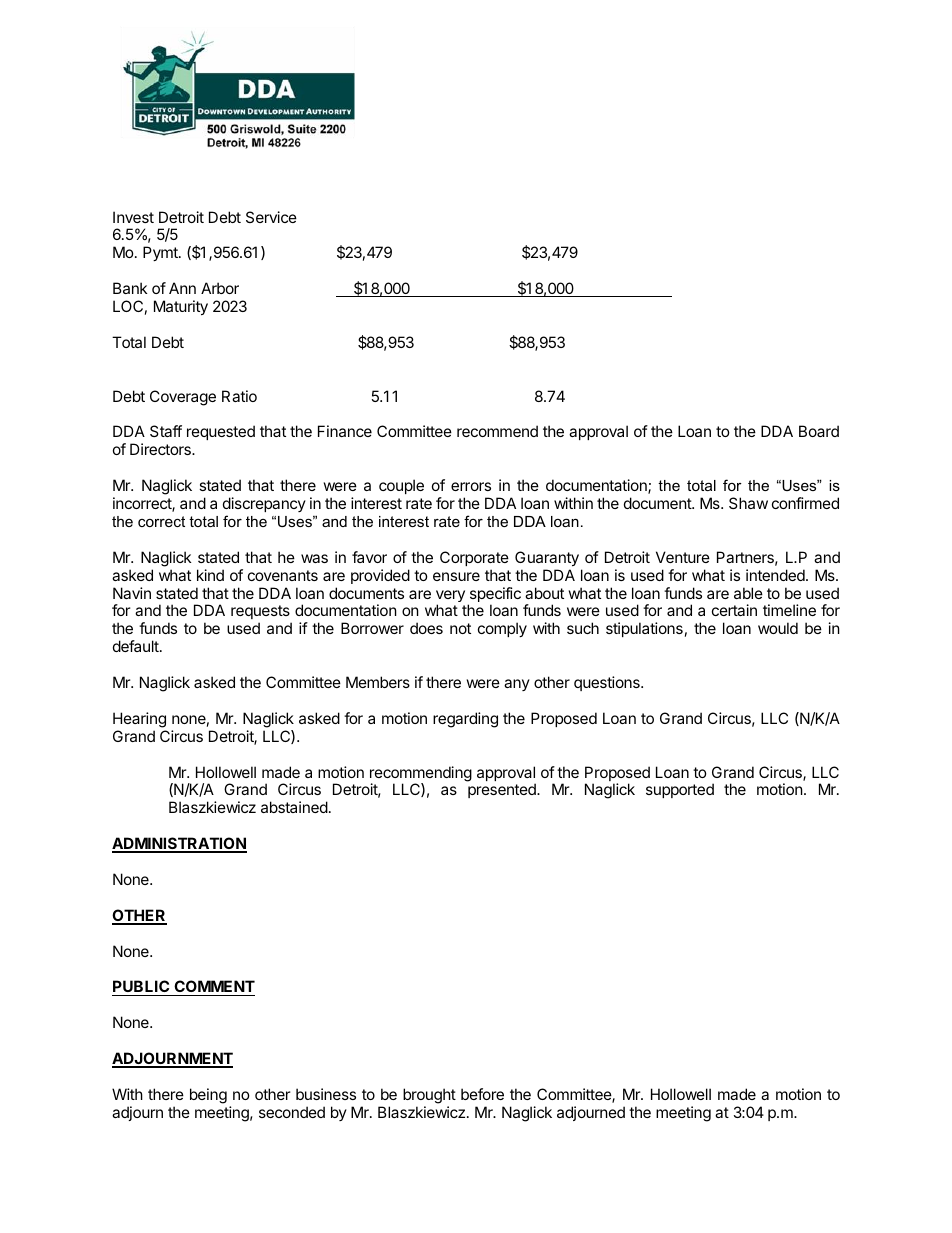  What do you see at coordinates (778, 628) in the screenshot?
I see `would` at bounding box center [778, 628].
